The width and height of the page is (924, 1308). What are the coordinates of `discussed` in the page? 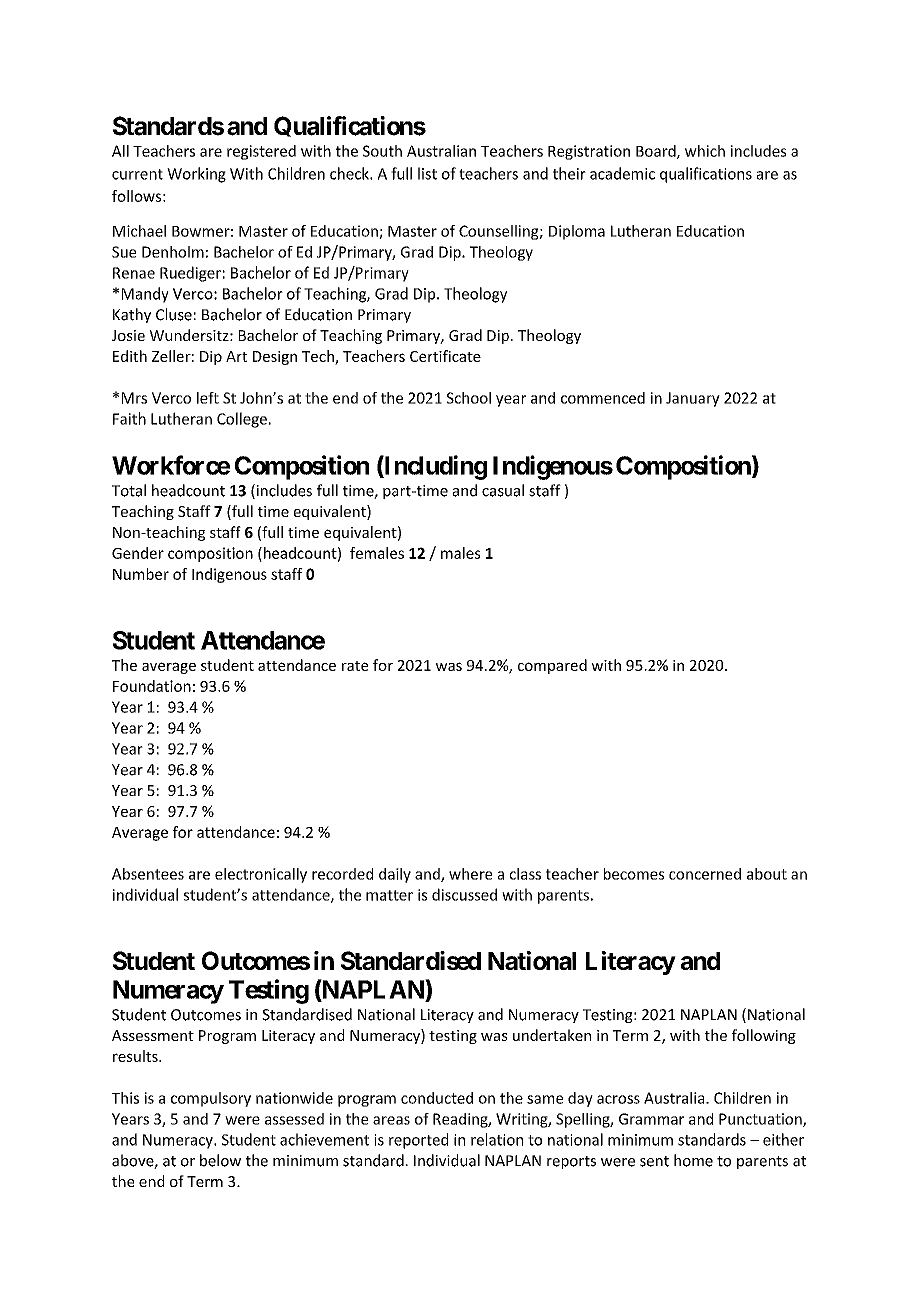 It's located at (464, 894).
